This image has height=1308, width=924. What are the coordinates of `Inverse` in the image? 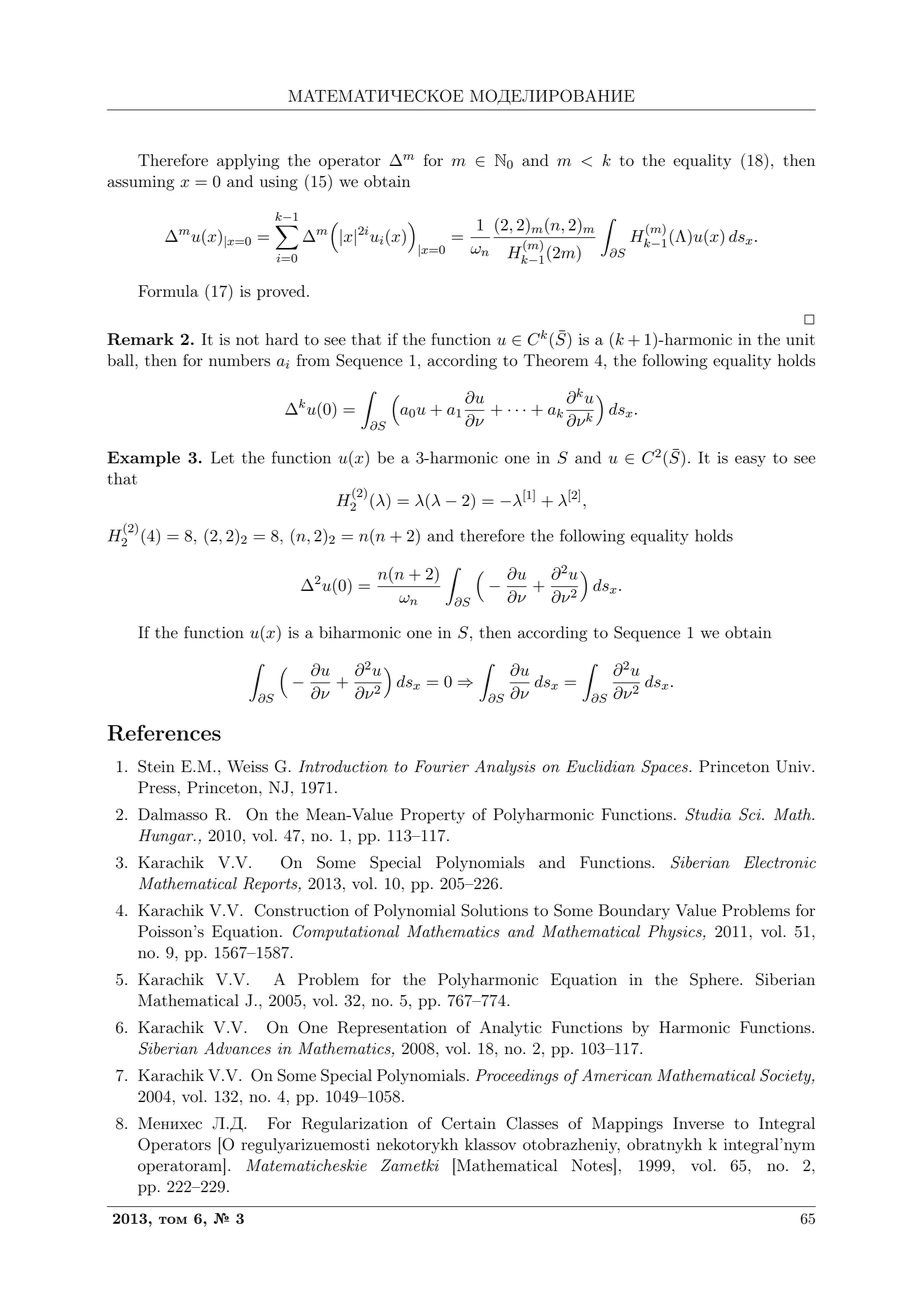 It's located at (698, 1123).
